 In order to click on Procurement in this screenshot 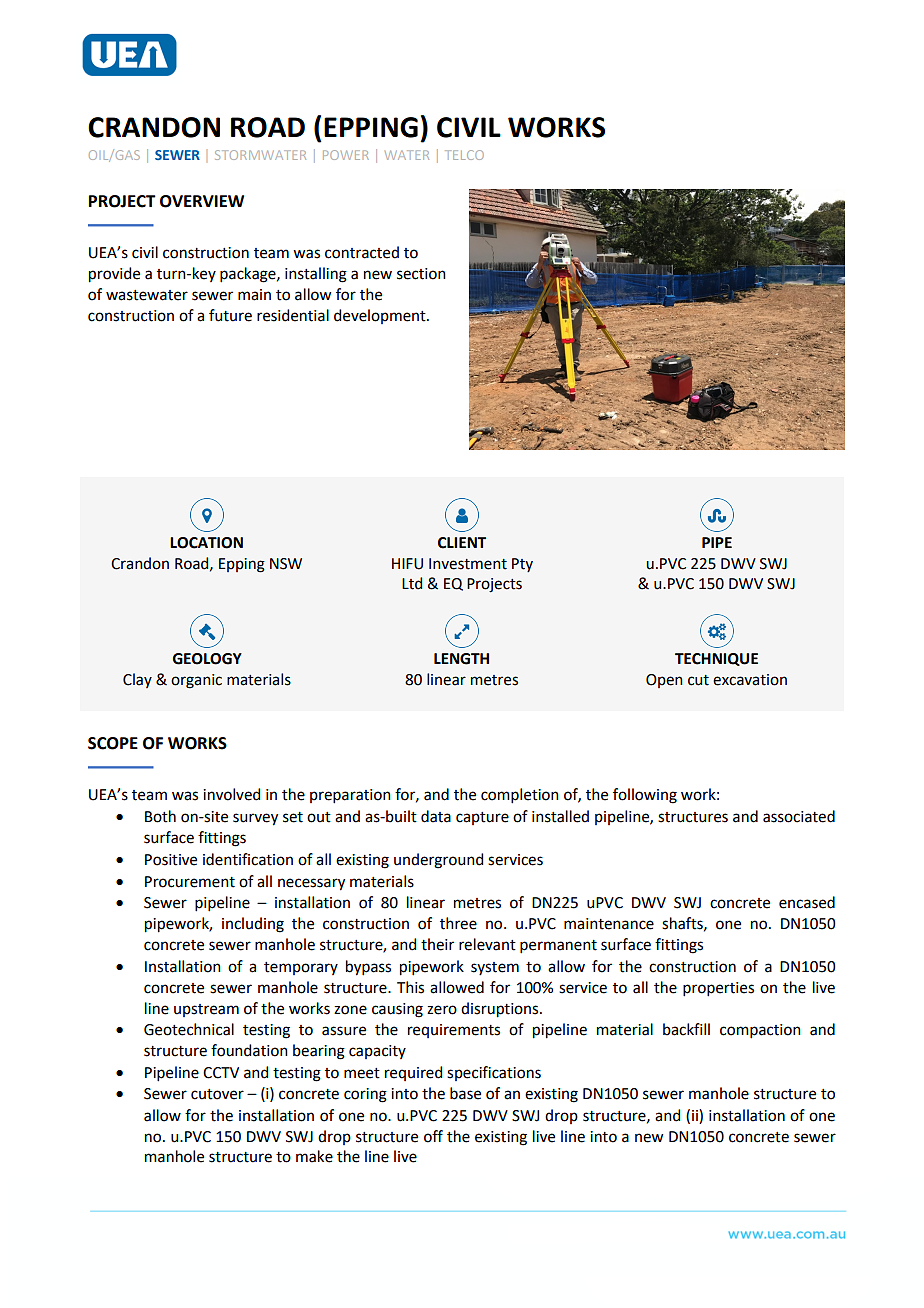, I will do `click(190, 882)`.
